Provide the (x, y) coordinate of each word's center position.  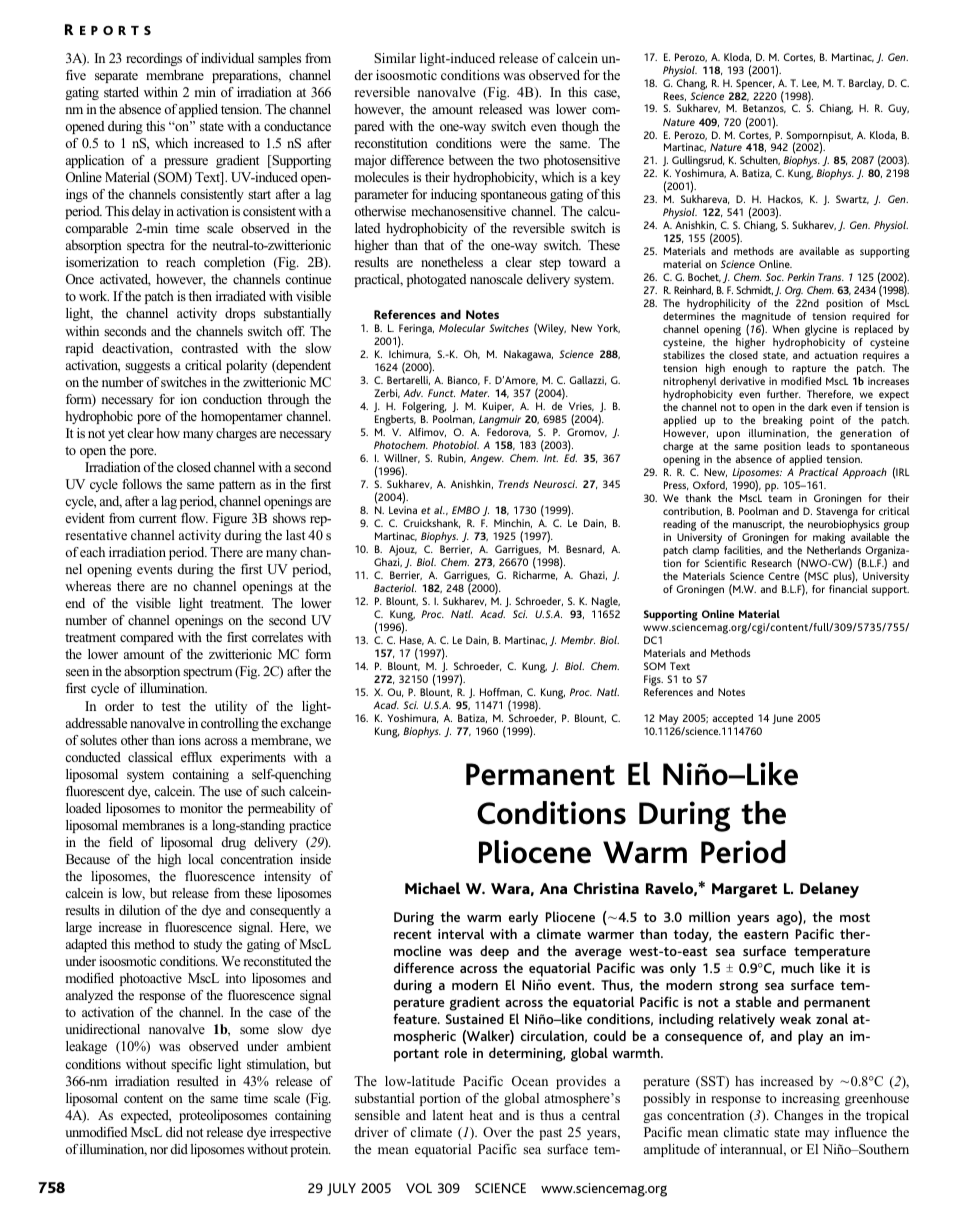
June (782, 719)
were (513, 144)
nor (159, 1150)
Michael (432, 888)
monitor (201, 808)
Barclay (866, 84)
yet (116, 435)
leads (818, 446)
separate (116, 77)
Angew (487, 459)
